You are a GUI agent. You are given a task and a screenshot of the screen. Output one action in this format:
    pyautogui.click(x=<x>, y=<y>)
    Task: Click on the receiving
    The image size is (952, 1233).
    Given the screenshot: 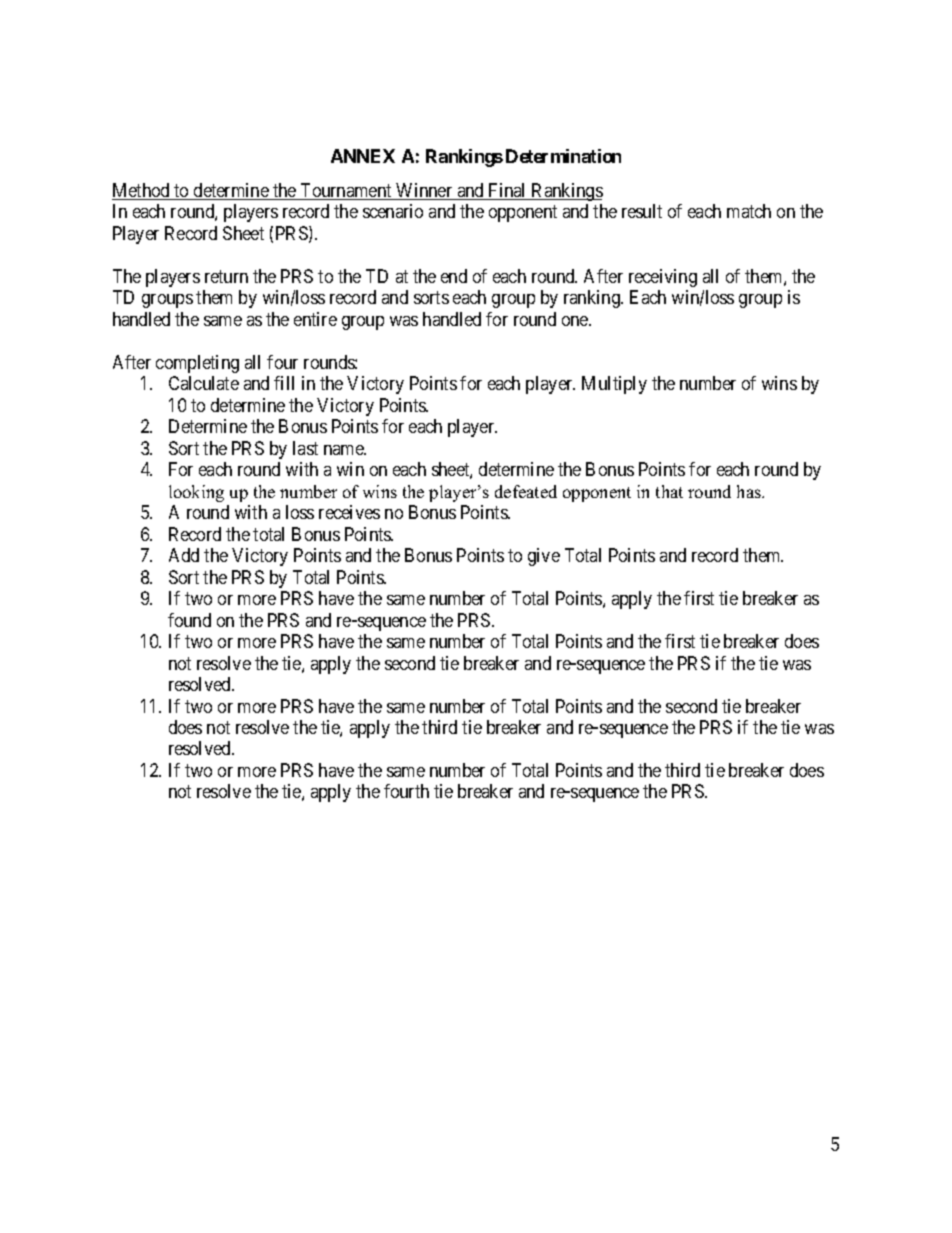 What is the action you would take?
    pyautogui.click(x=663, y=278)
